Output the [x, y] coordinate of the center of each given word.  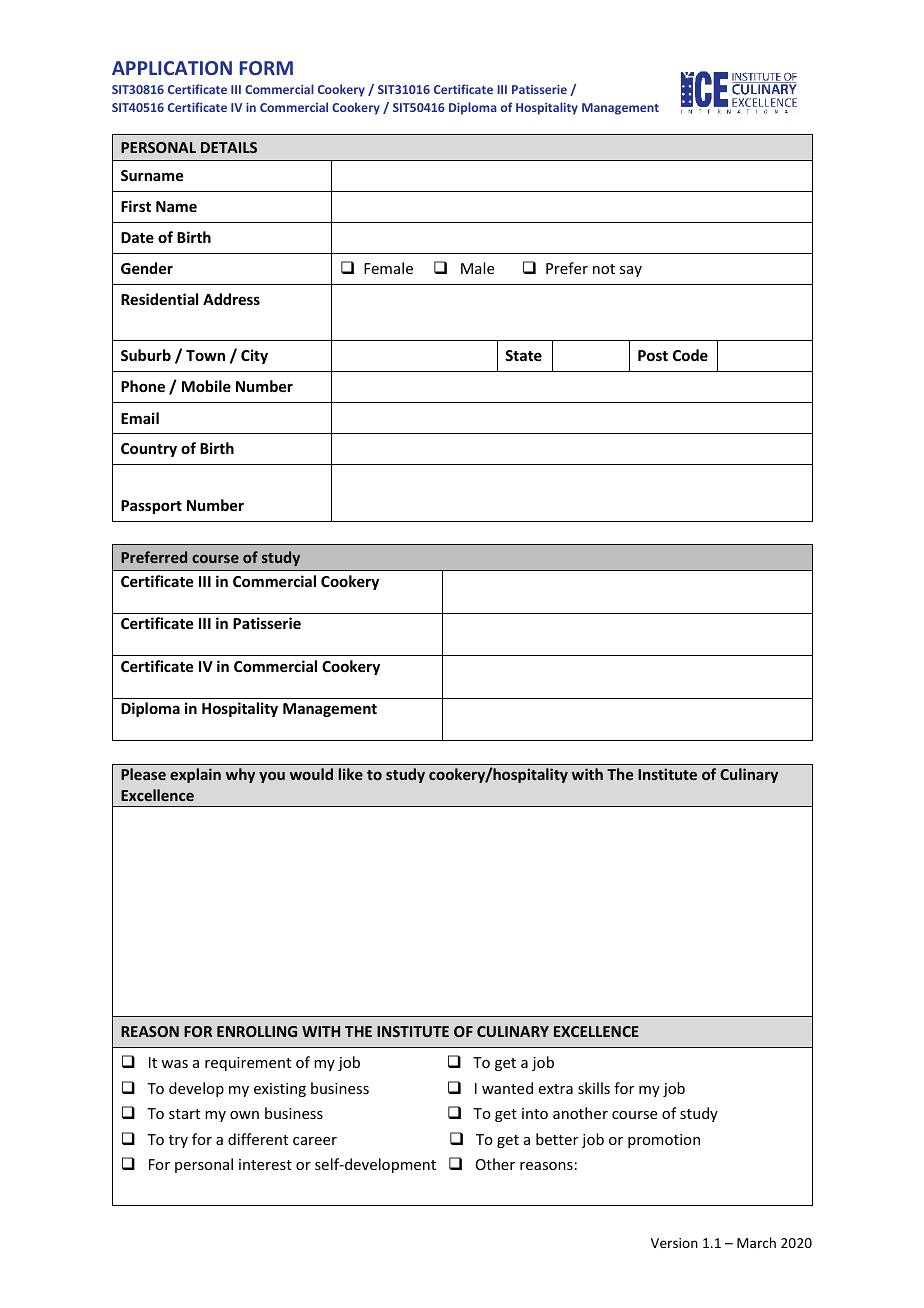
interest [265, 1164]
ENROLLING [257, 1031]
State [523, 355]
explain [195, 775]
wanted [507, 1088]
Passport [151, 507]
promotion [664, 1141]
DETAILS [229, 147]
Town [205, 355]
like [351, 774]
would [311, 774]
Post [653, 355]
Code [690, 355]
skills [594, 1088]
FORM [266, 68]
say [631, 271]
